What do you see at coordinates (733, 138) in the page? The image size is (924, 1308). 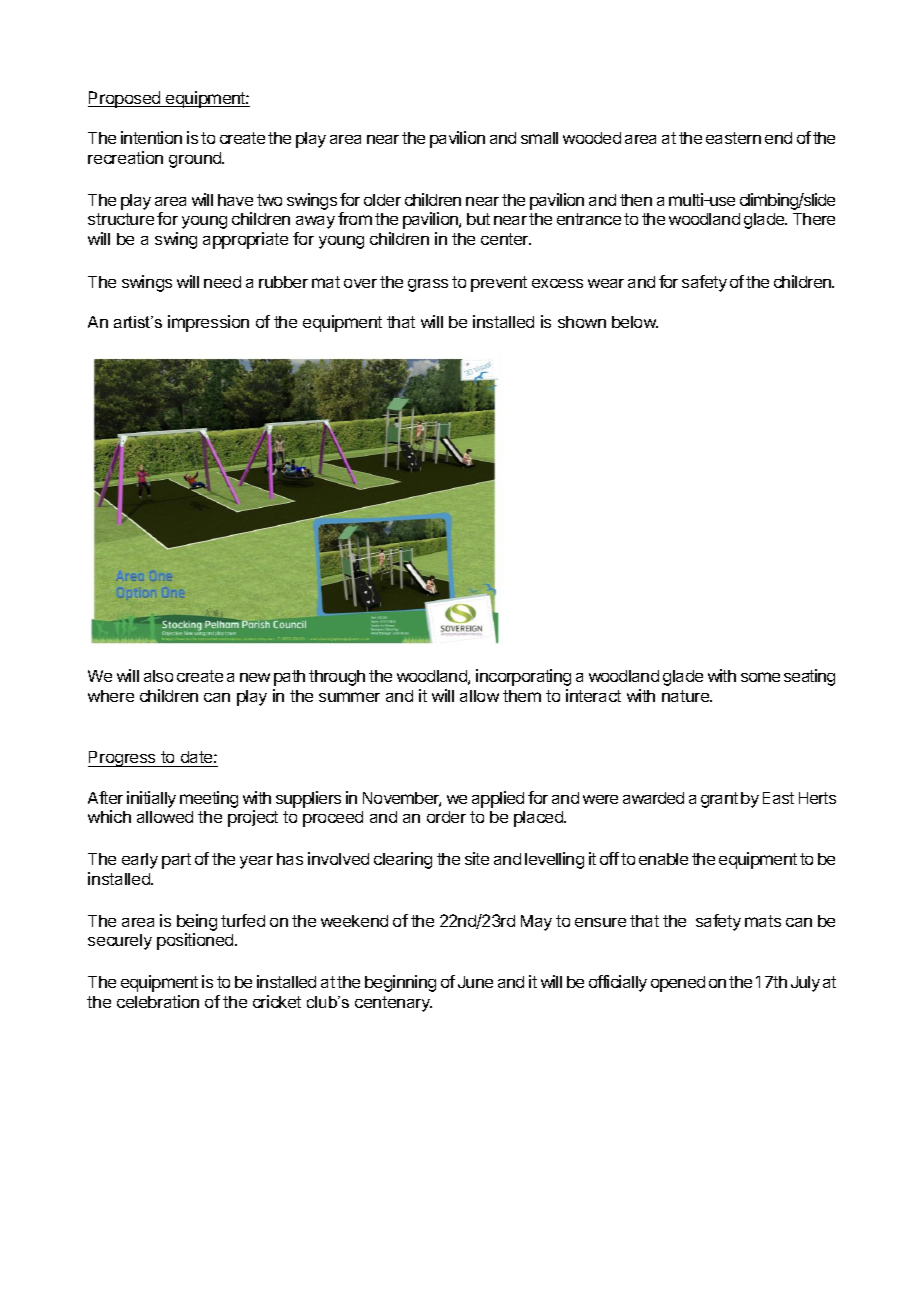 I see `eastern` at bounding box center [733, 138].
